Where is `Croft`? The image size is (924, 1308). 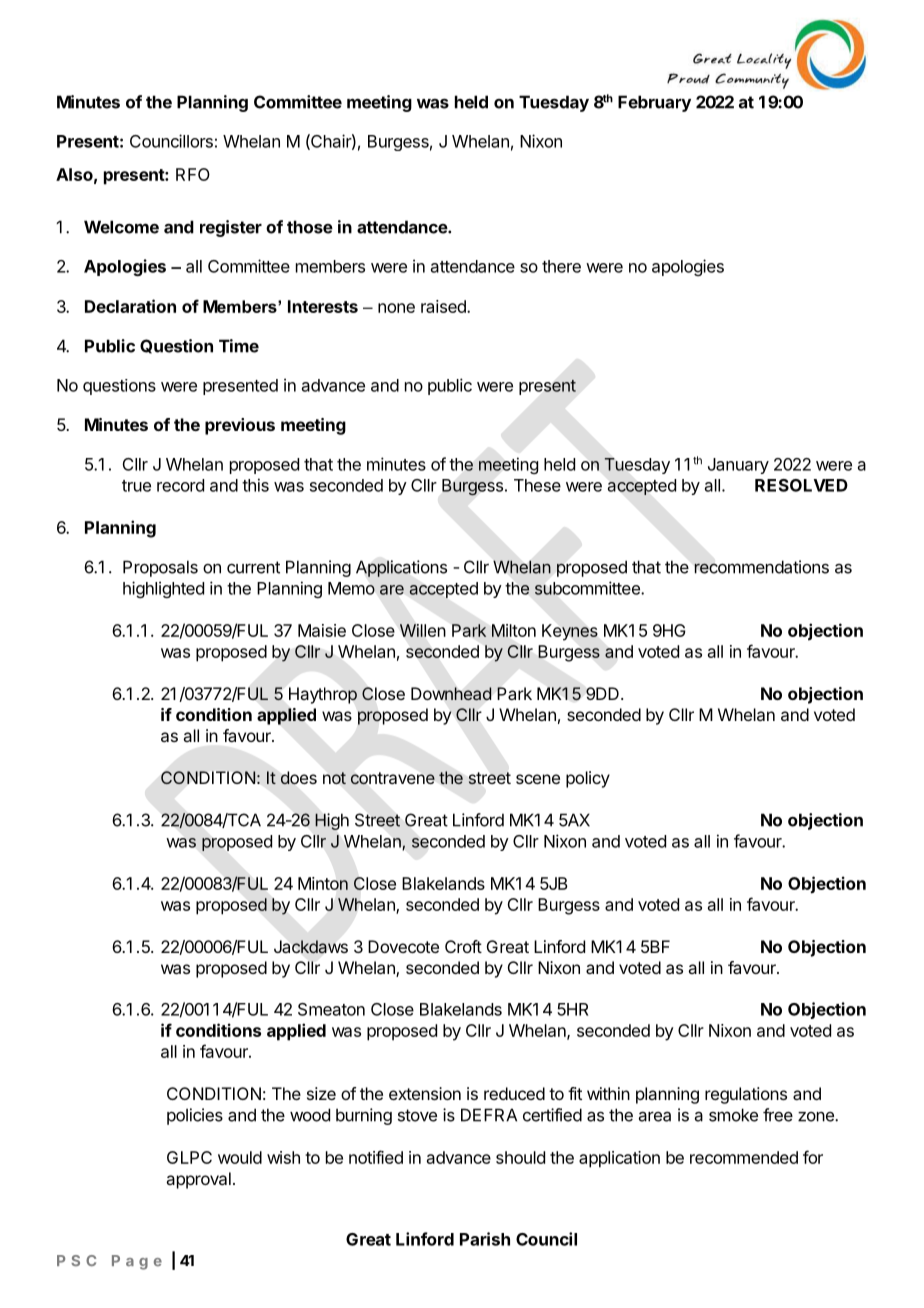
Croft is located at coordinates (463, 946).
